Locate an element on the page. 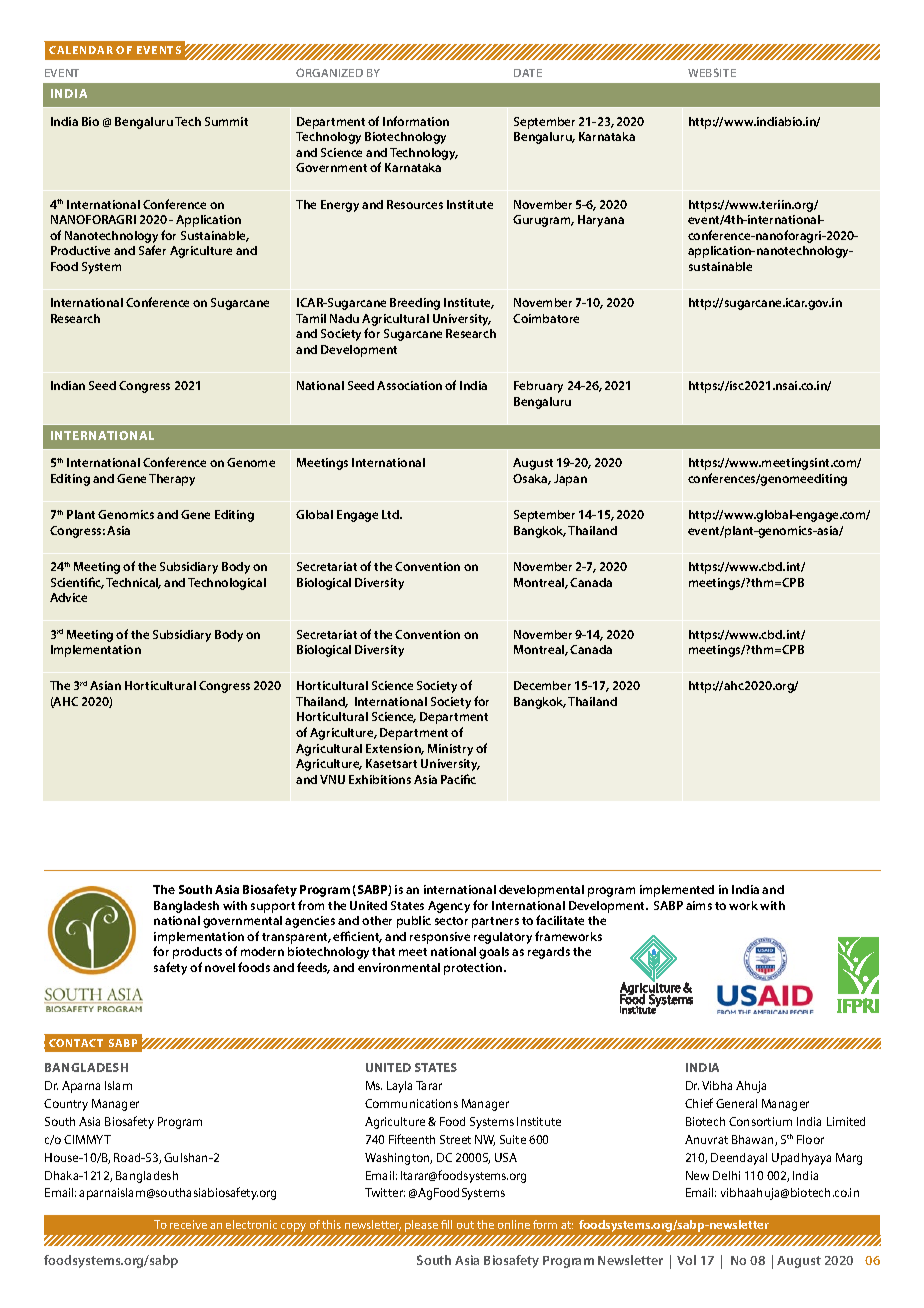  Summit is located at coordinates (226, 121).
